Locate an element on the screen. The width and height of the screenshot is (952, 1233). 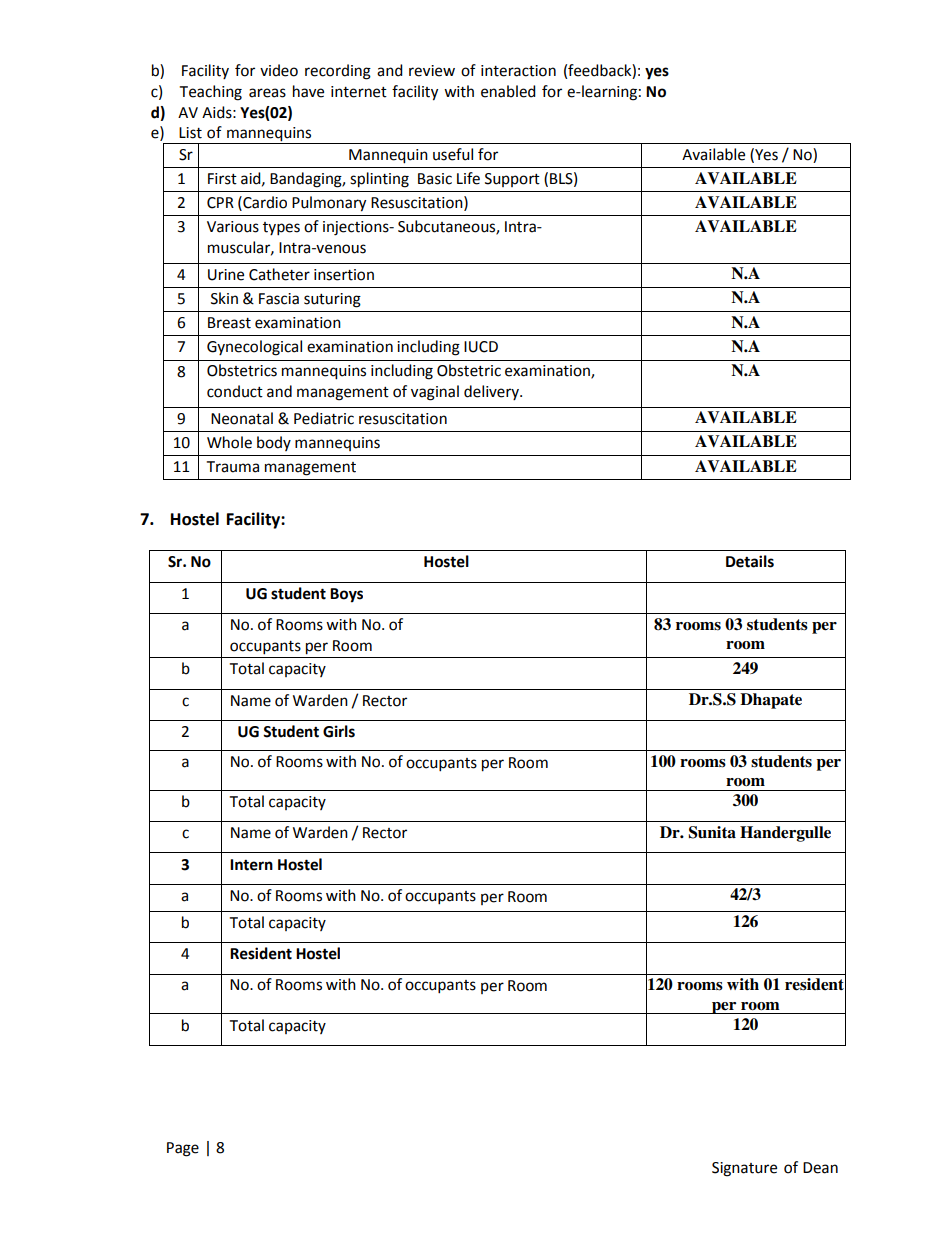
enabled is located at coordinates (508, 91).
